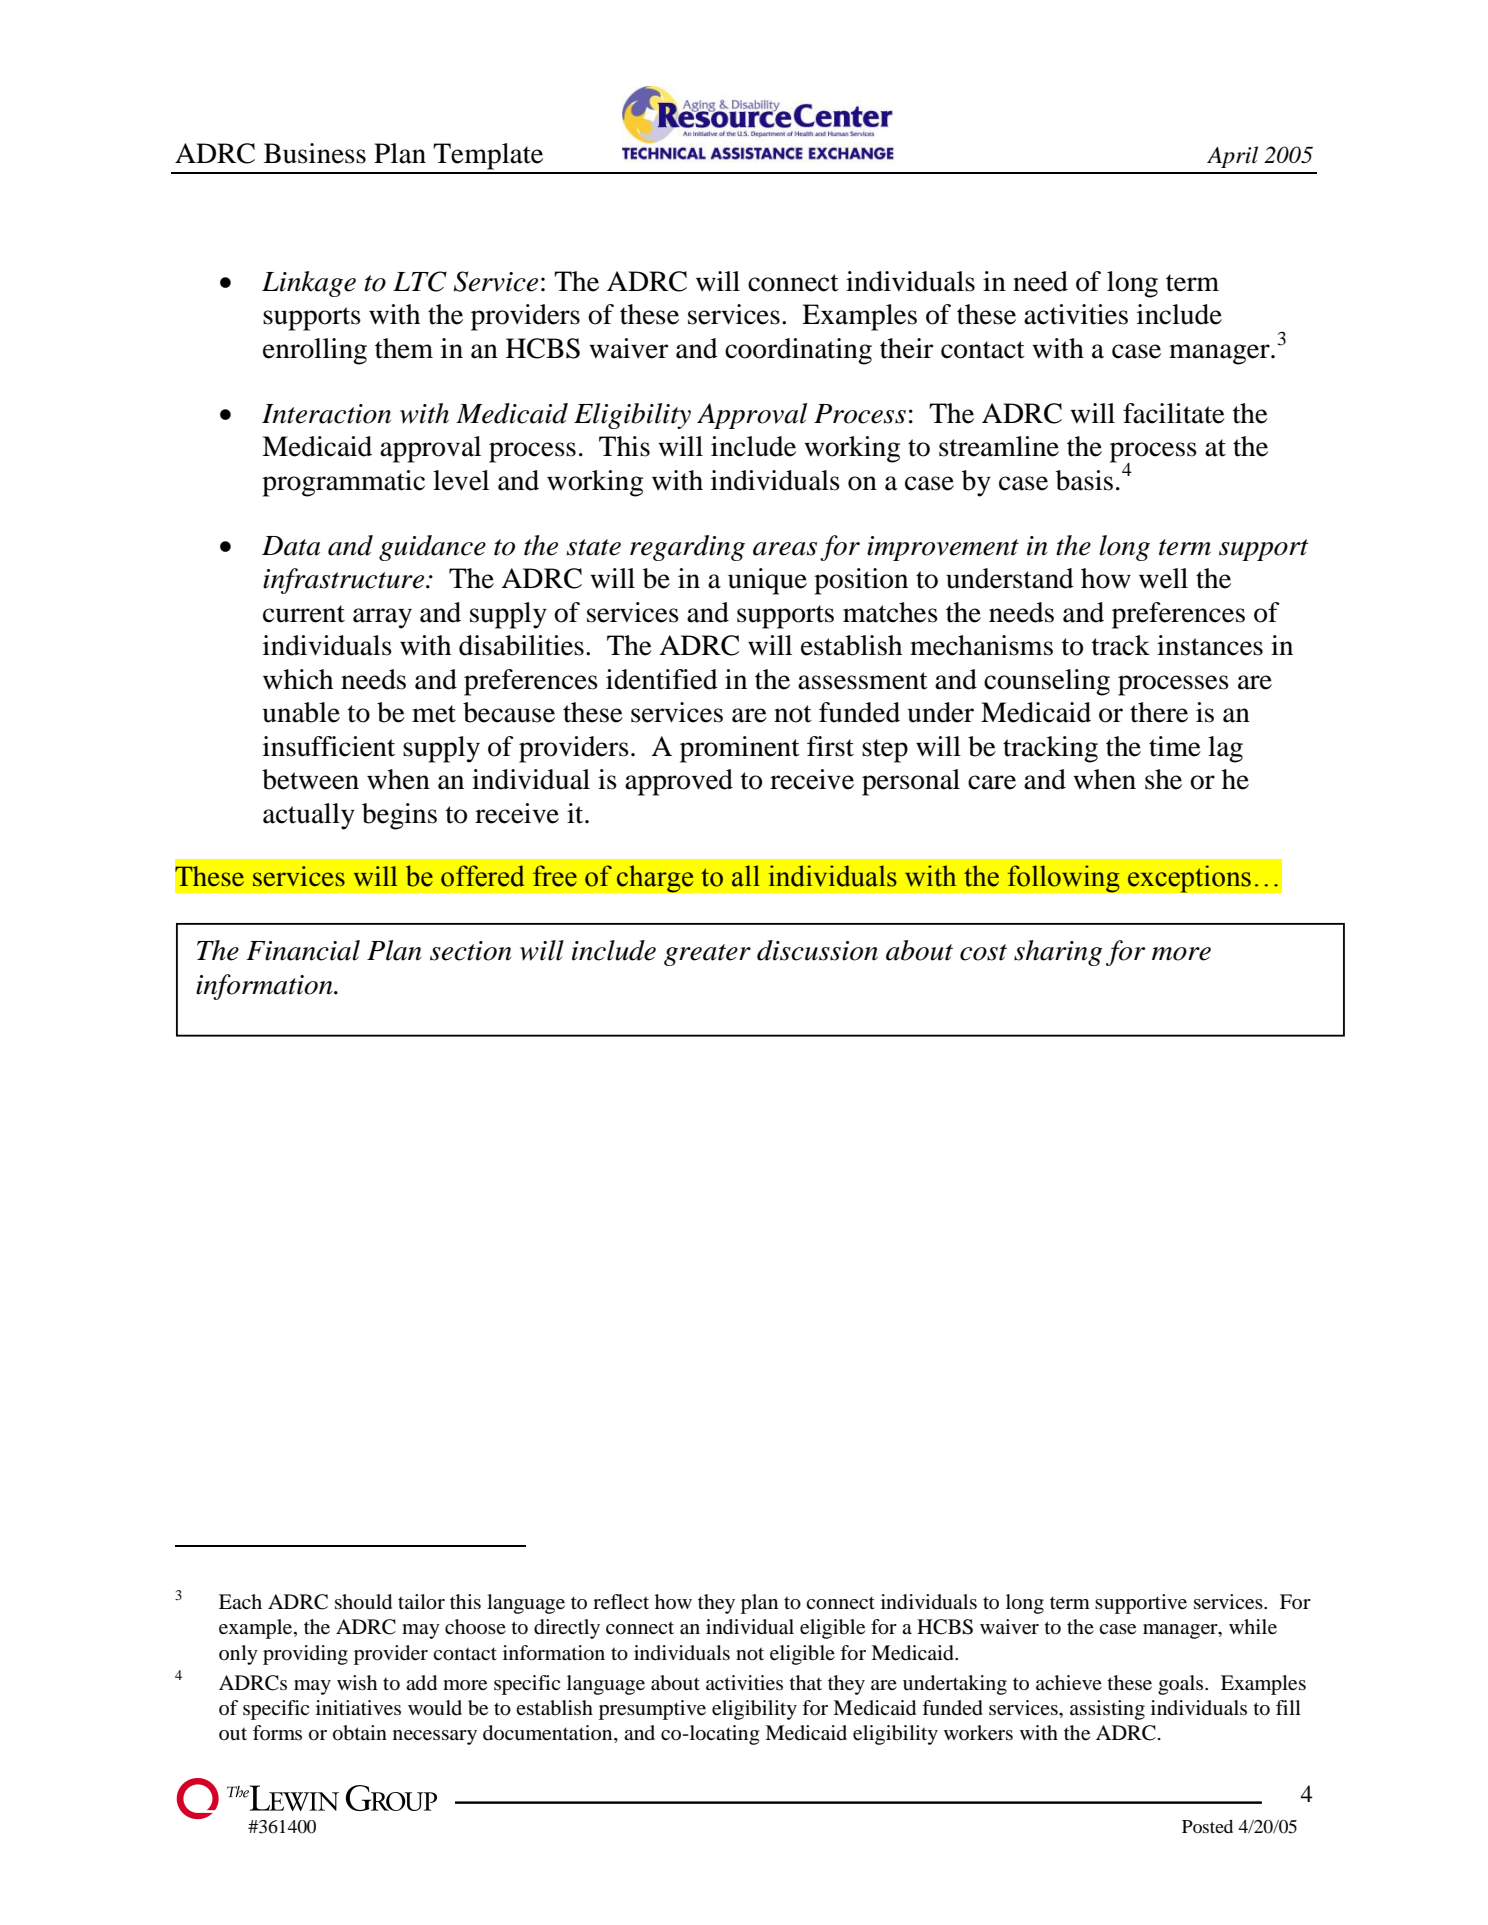 This document has height=1925, width=1488. Describe the element at coordinates (798, 351) in the document. I see `coordinating` at that location.
